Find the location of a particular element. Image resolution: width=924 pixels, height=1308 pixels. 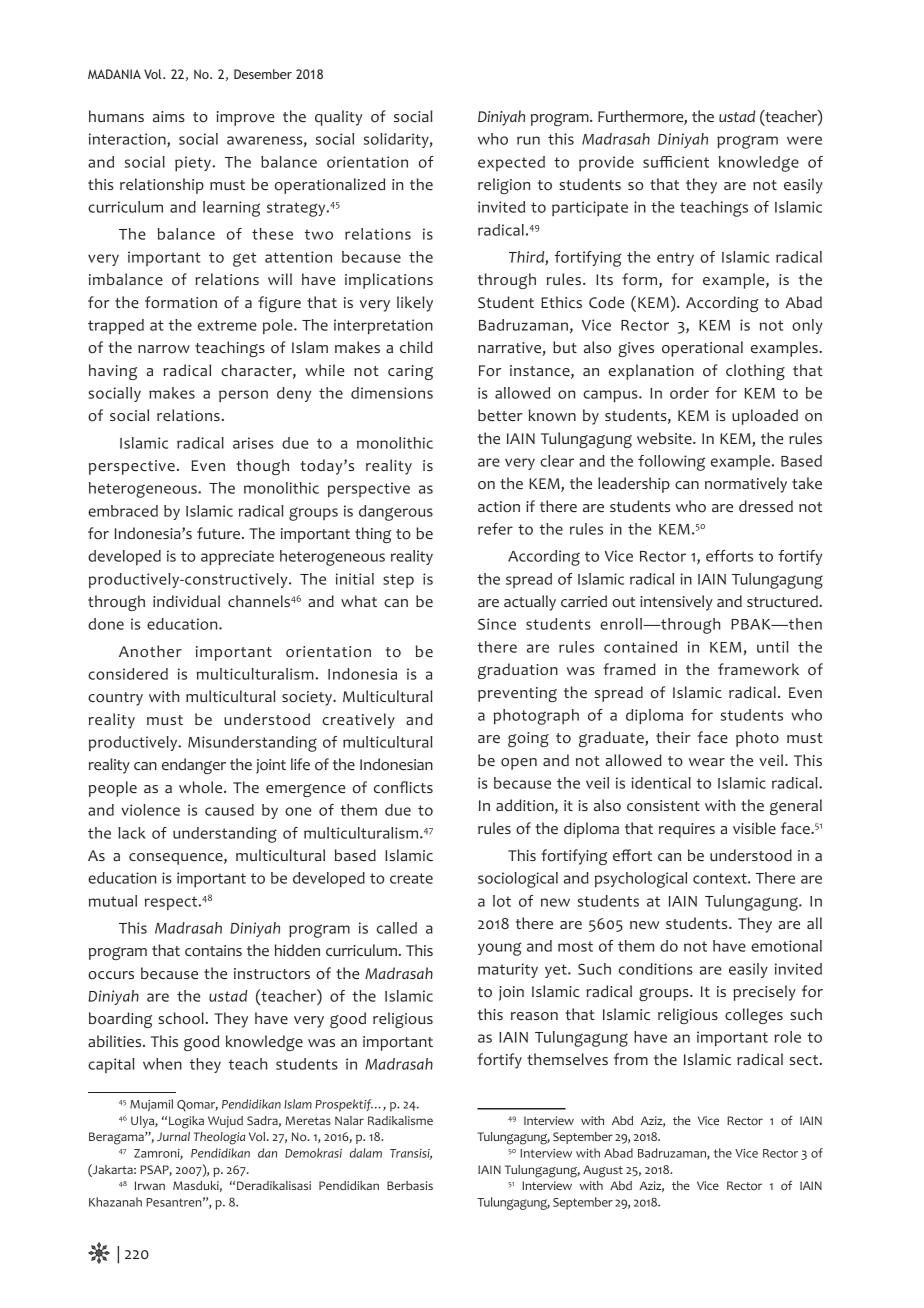

visible is located at coordinates (754, 828).
